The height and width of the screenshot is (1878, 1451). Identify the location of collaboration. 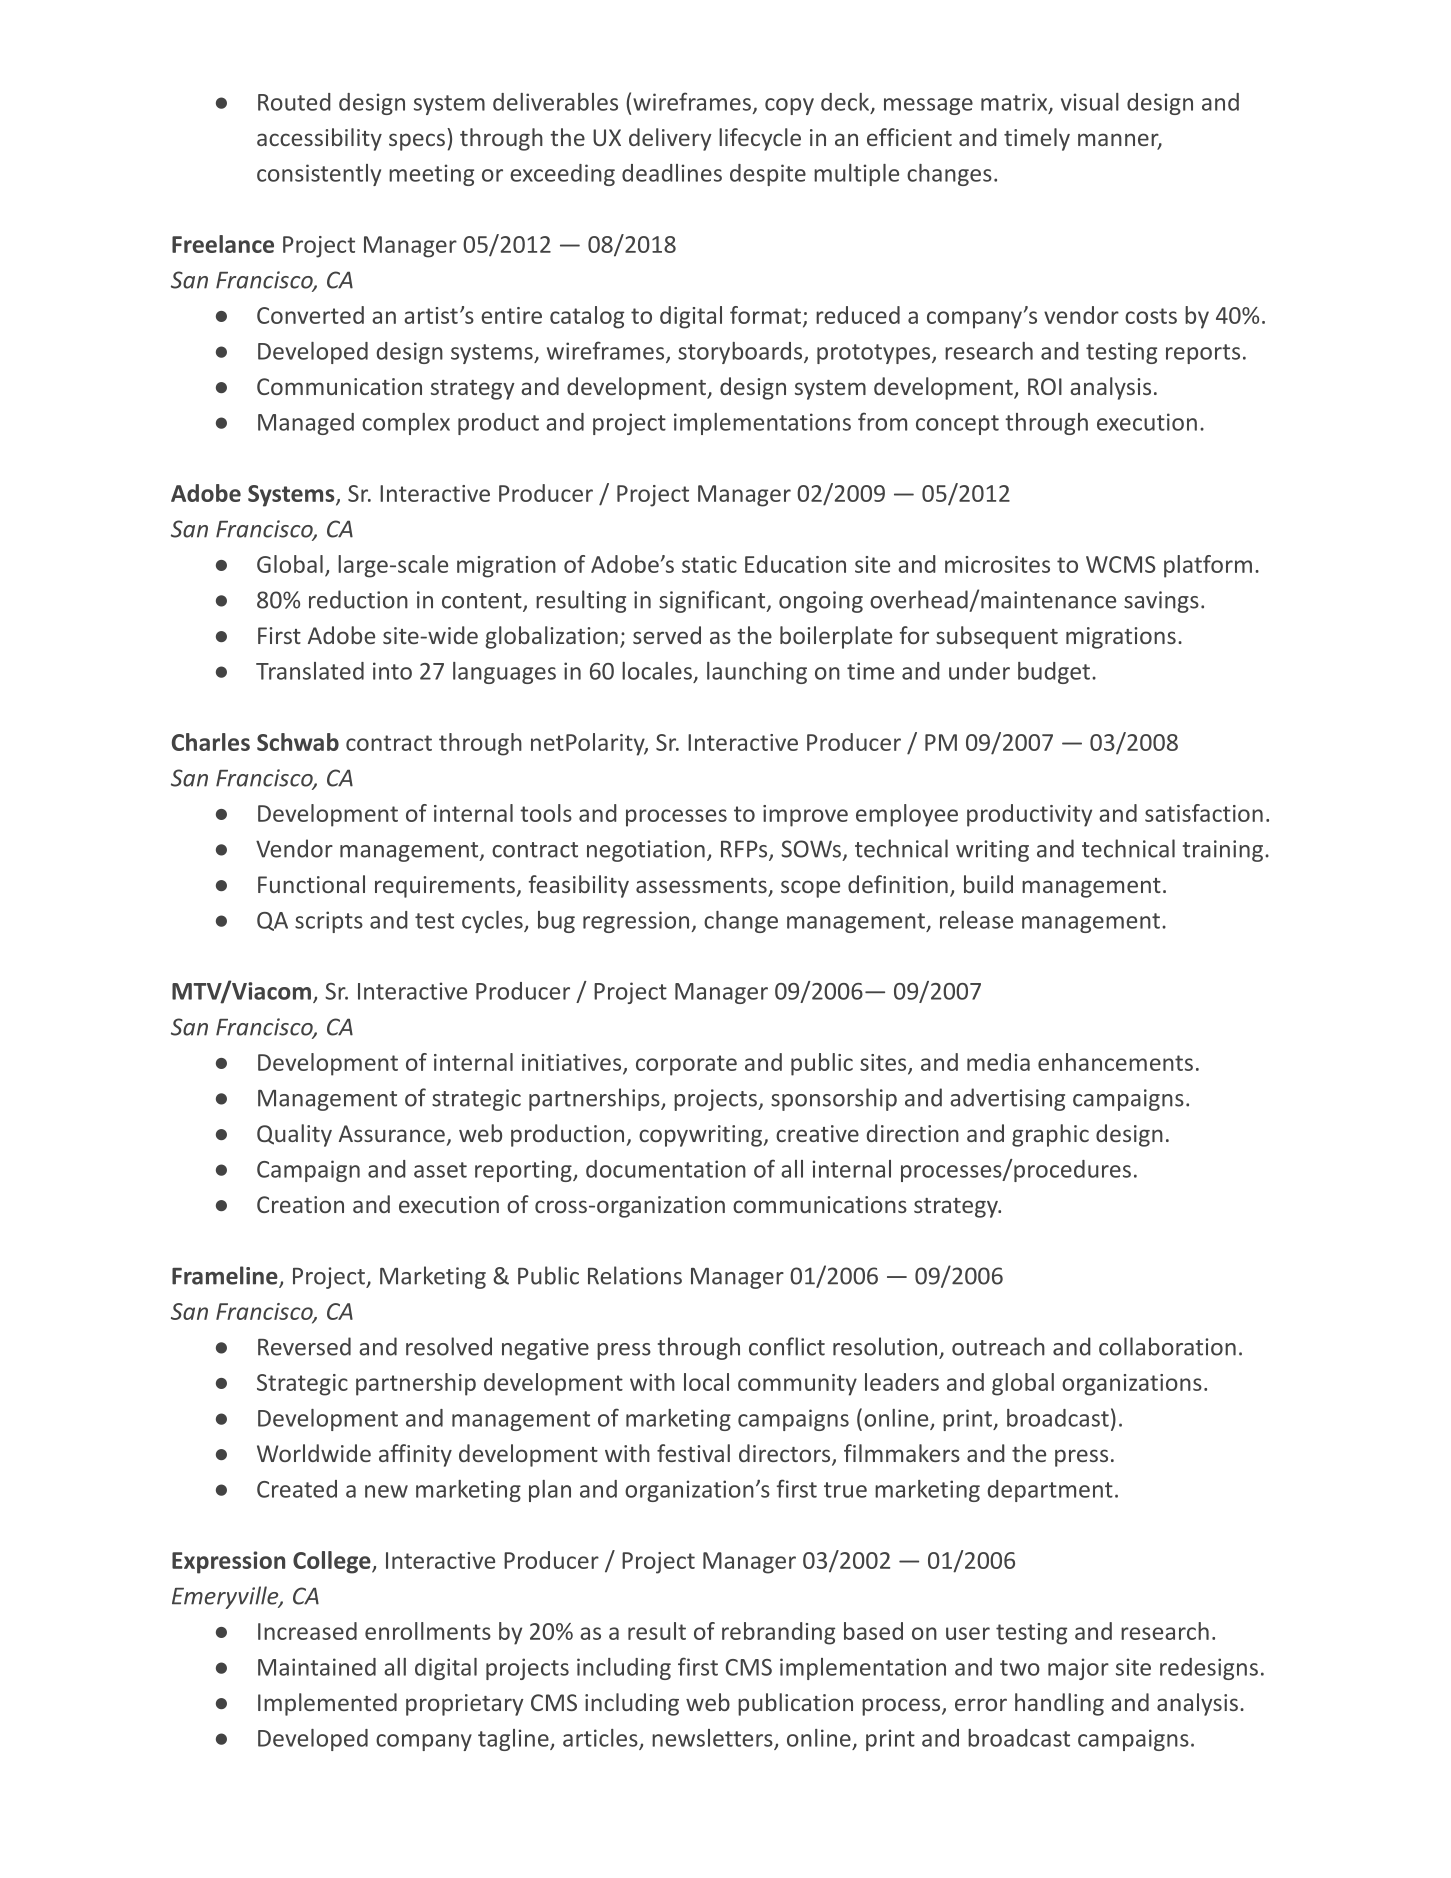
(1167, 1346).
